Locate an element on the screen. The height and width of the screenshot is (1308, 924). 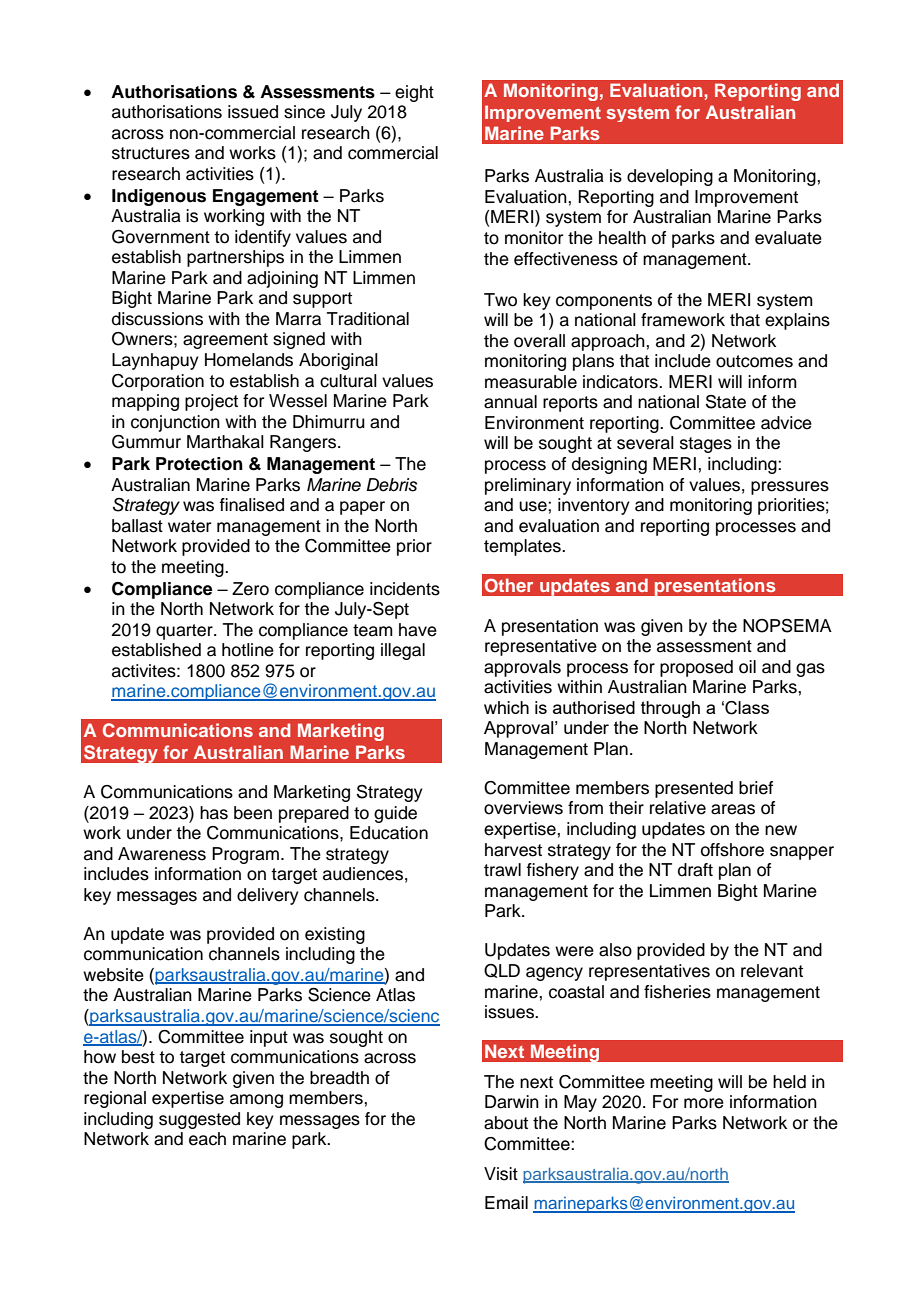
quarter is located at coordinates (185, 632).
